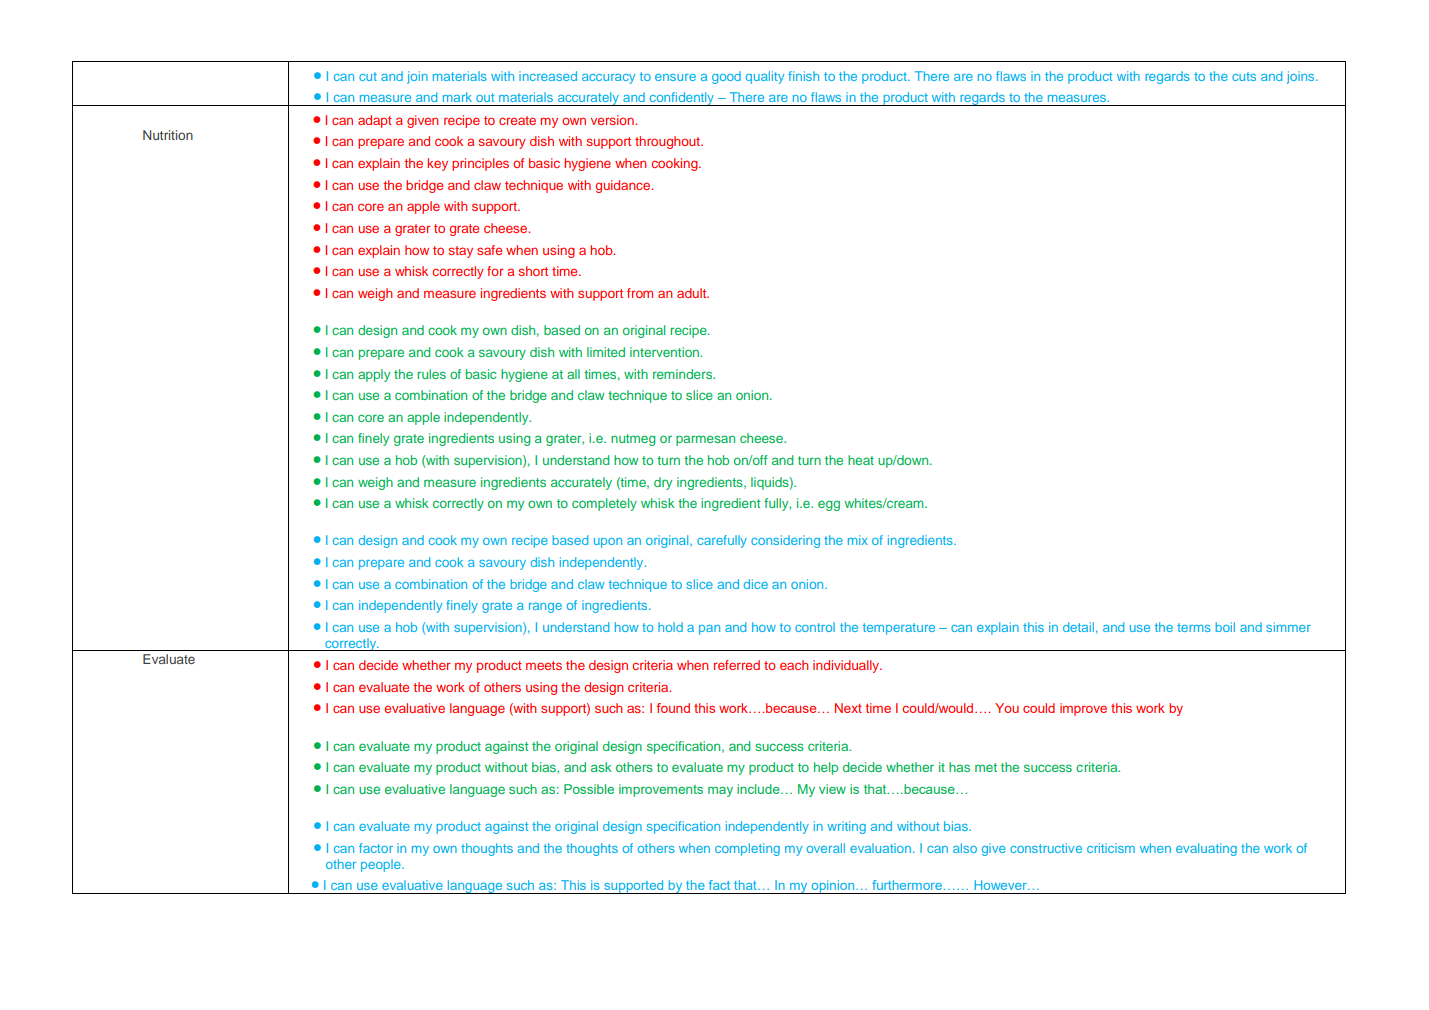 This screenshot has height=1010, width=1429. Describe the element at coordinates (1111, 848) in the screenshot. I see `criticism` at that location.
